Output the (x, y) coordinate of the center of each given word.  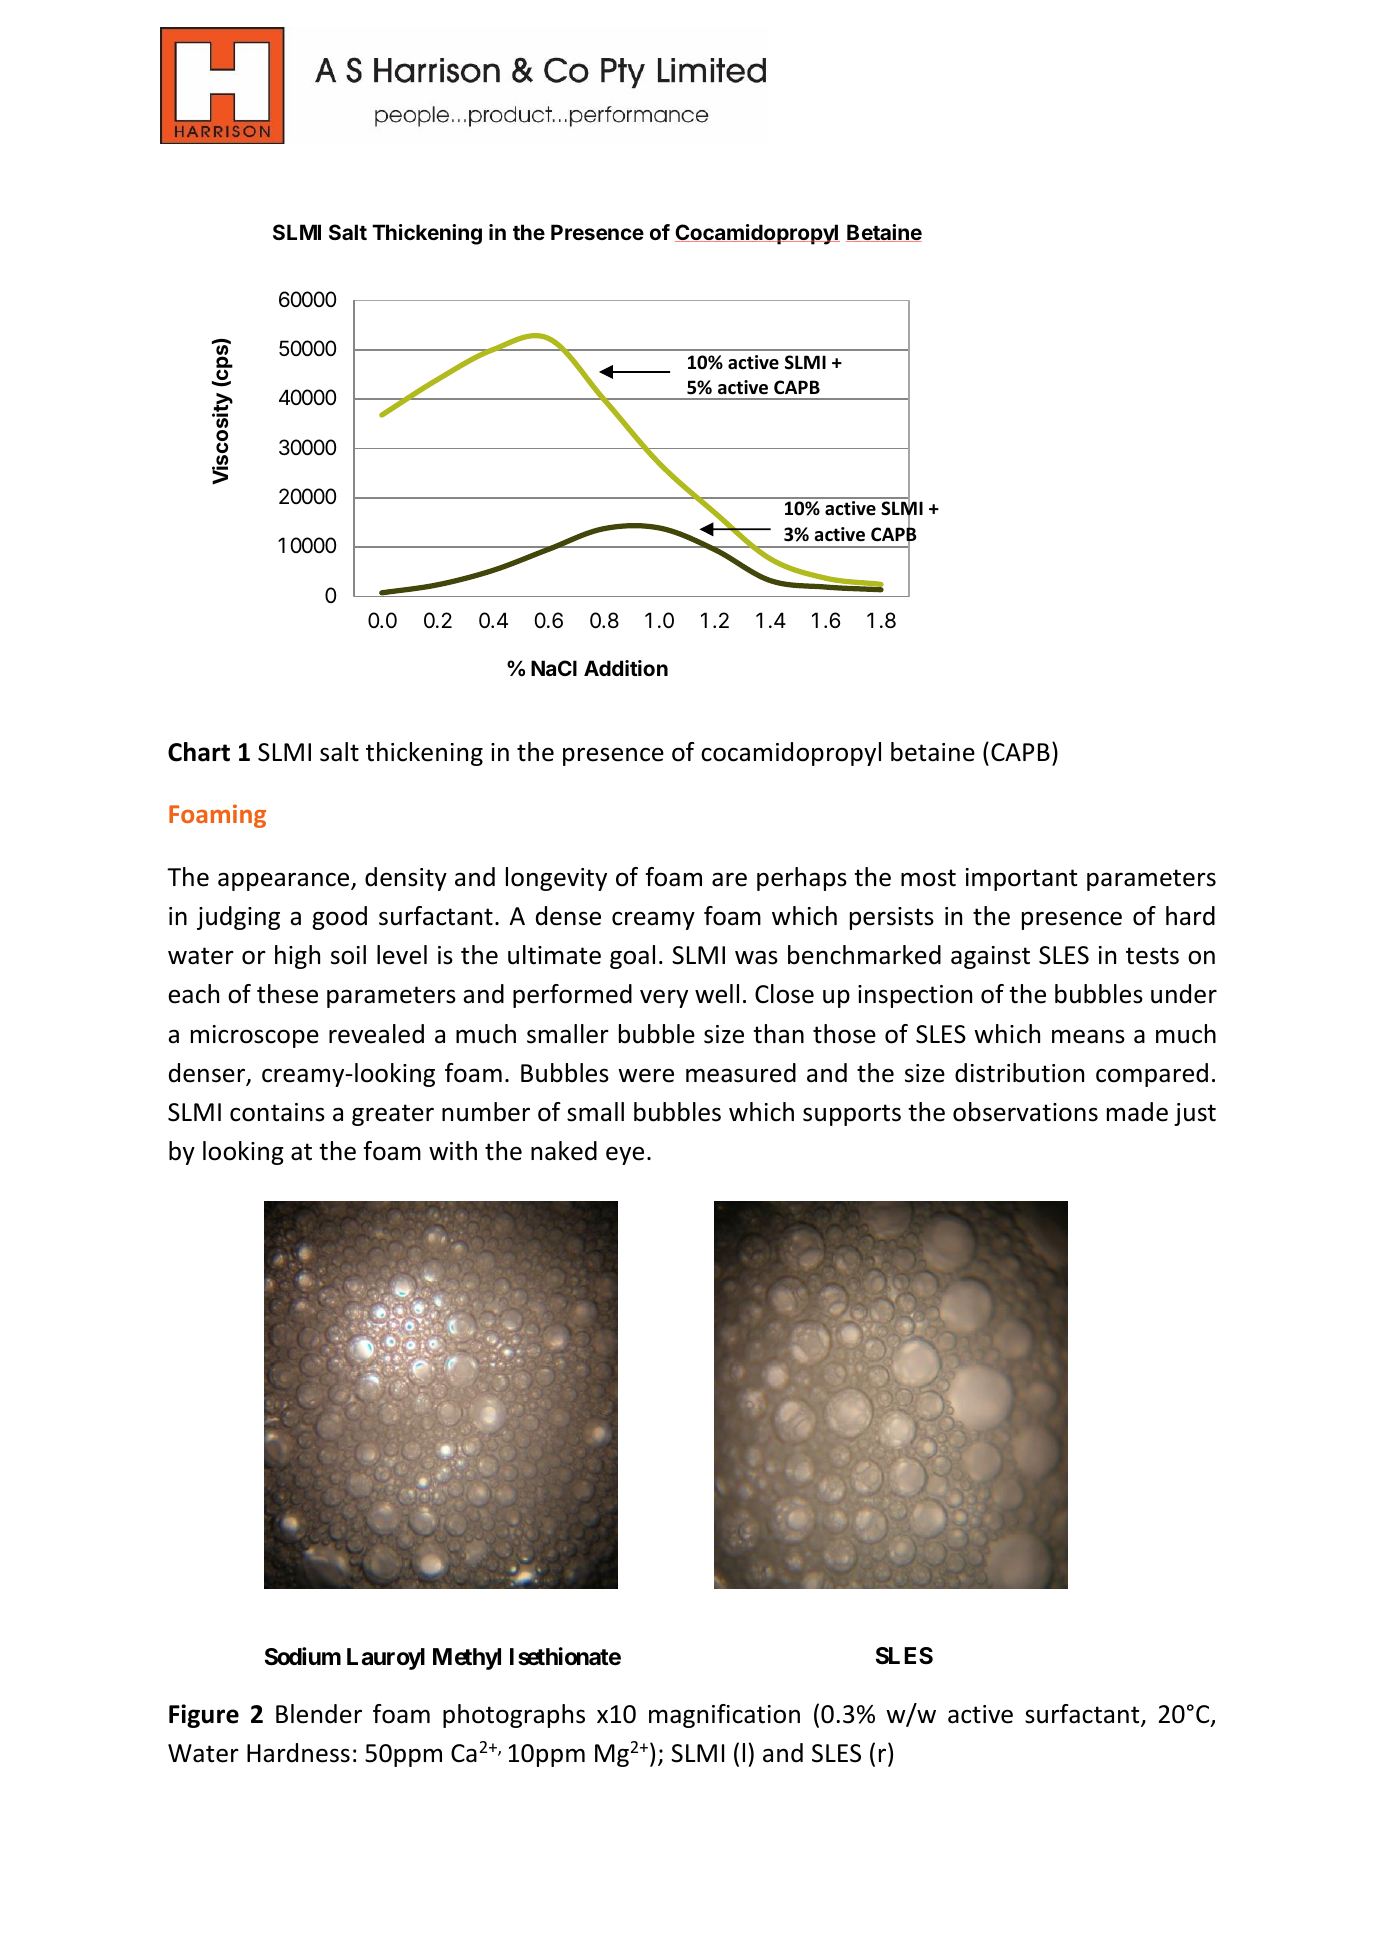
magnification (724, 1716)
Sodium (303, 1656)
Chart (199, 752)
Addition (626, 668)
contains (277, 1112)
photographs (514, 1716)
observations (1025, 1112)
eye (625, 1155)
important (1021, 879)
